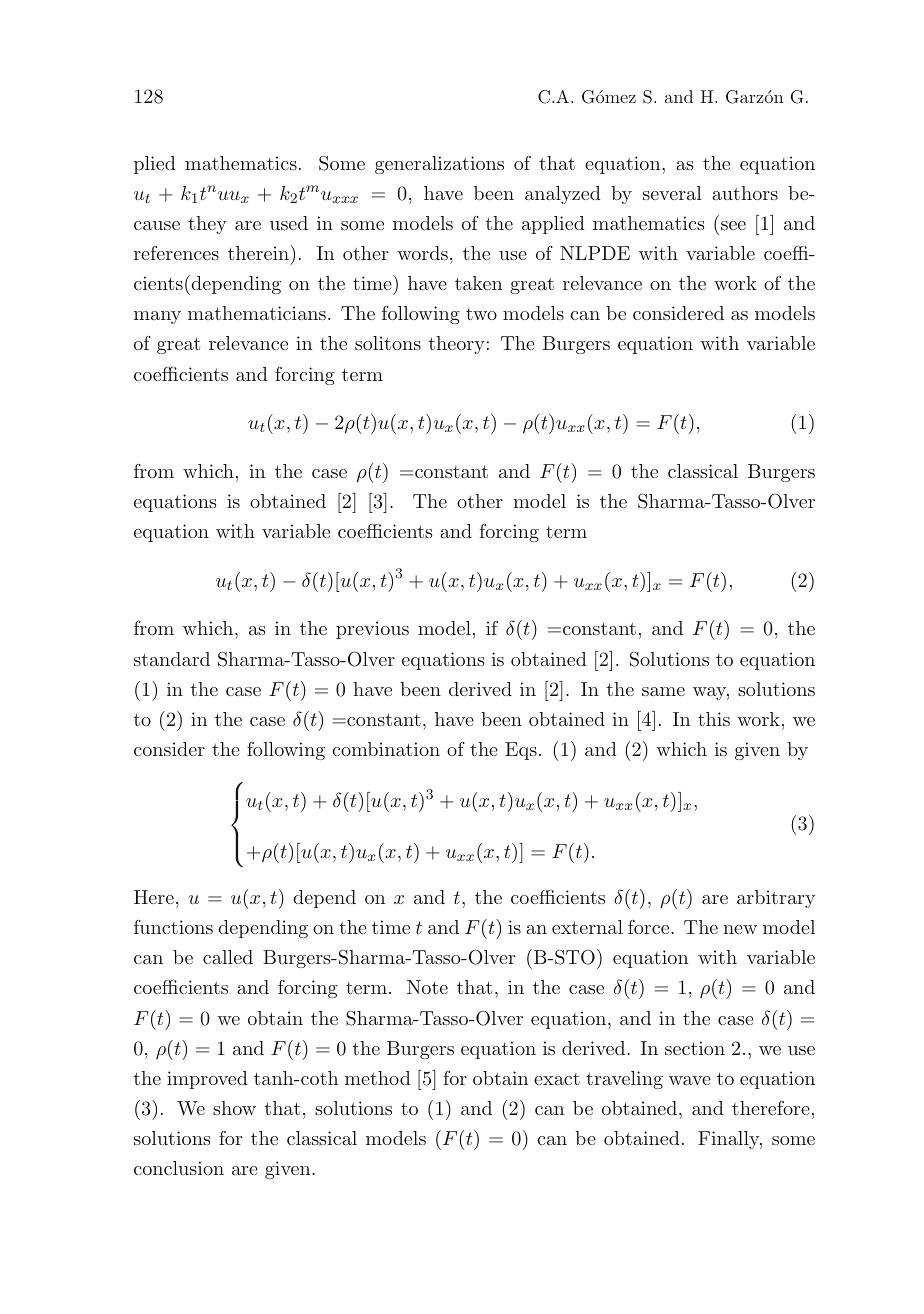 The width and height of the screenshot is (924, 1314). I want to click on standard, so click(172, 659).
